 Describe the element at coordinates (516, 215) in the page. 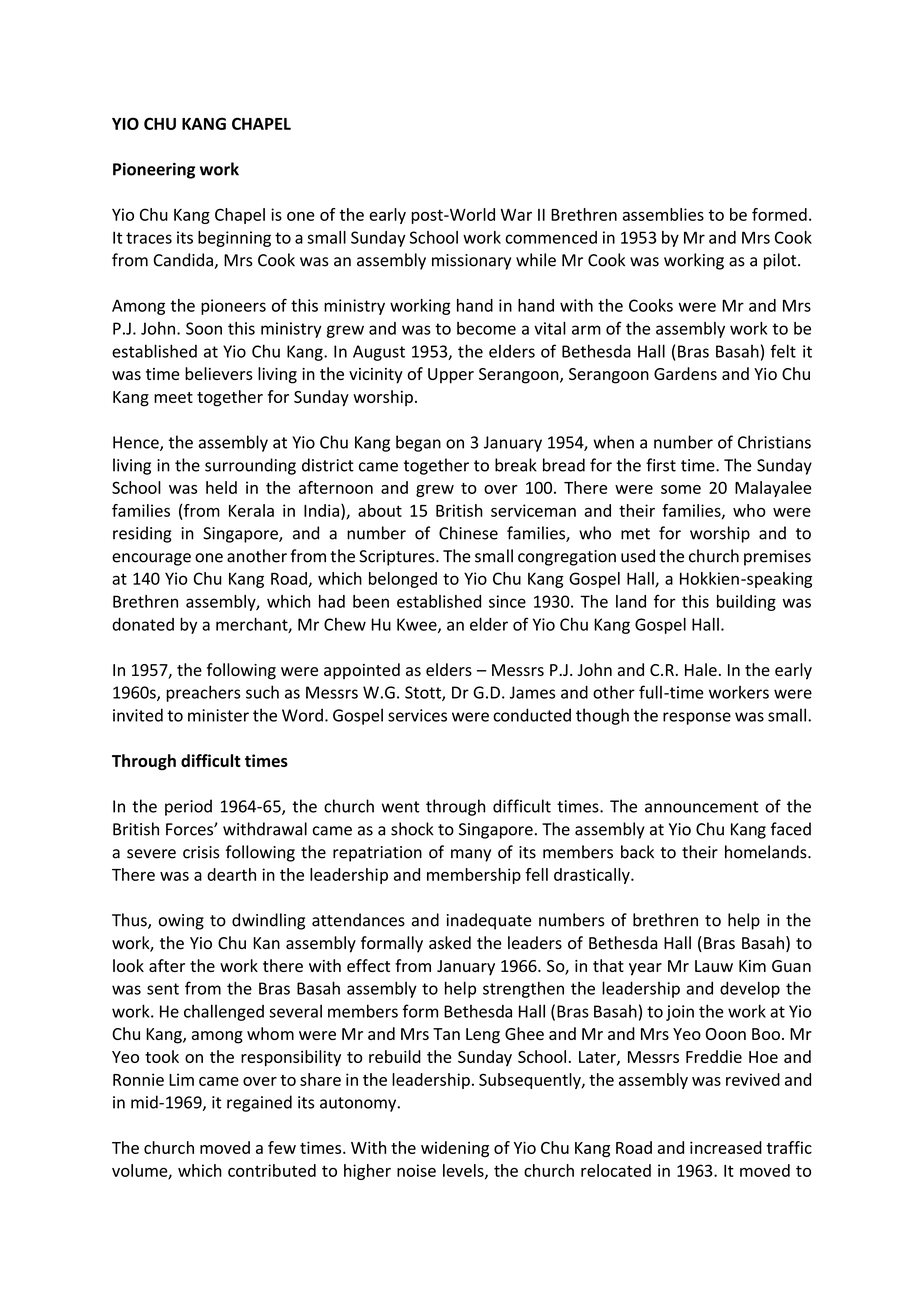

I see `War` at that location.
